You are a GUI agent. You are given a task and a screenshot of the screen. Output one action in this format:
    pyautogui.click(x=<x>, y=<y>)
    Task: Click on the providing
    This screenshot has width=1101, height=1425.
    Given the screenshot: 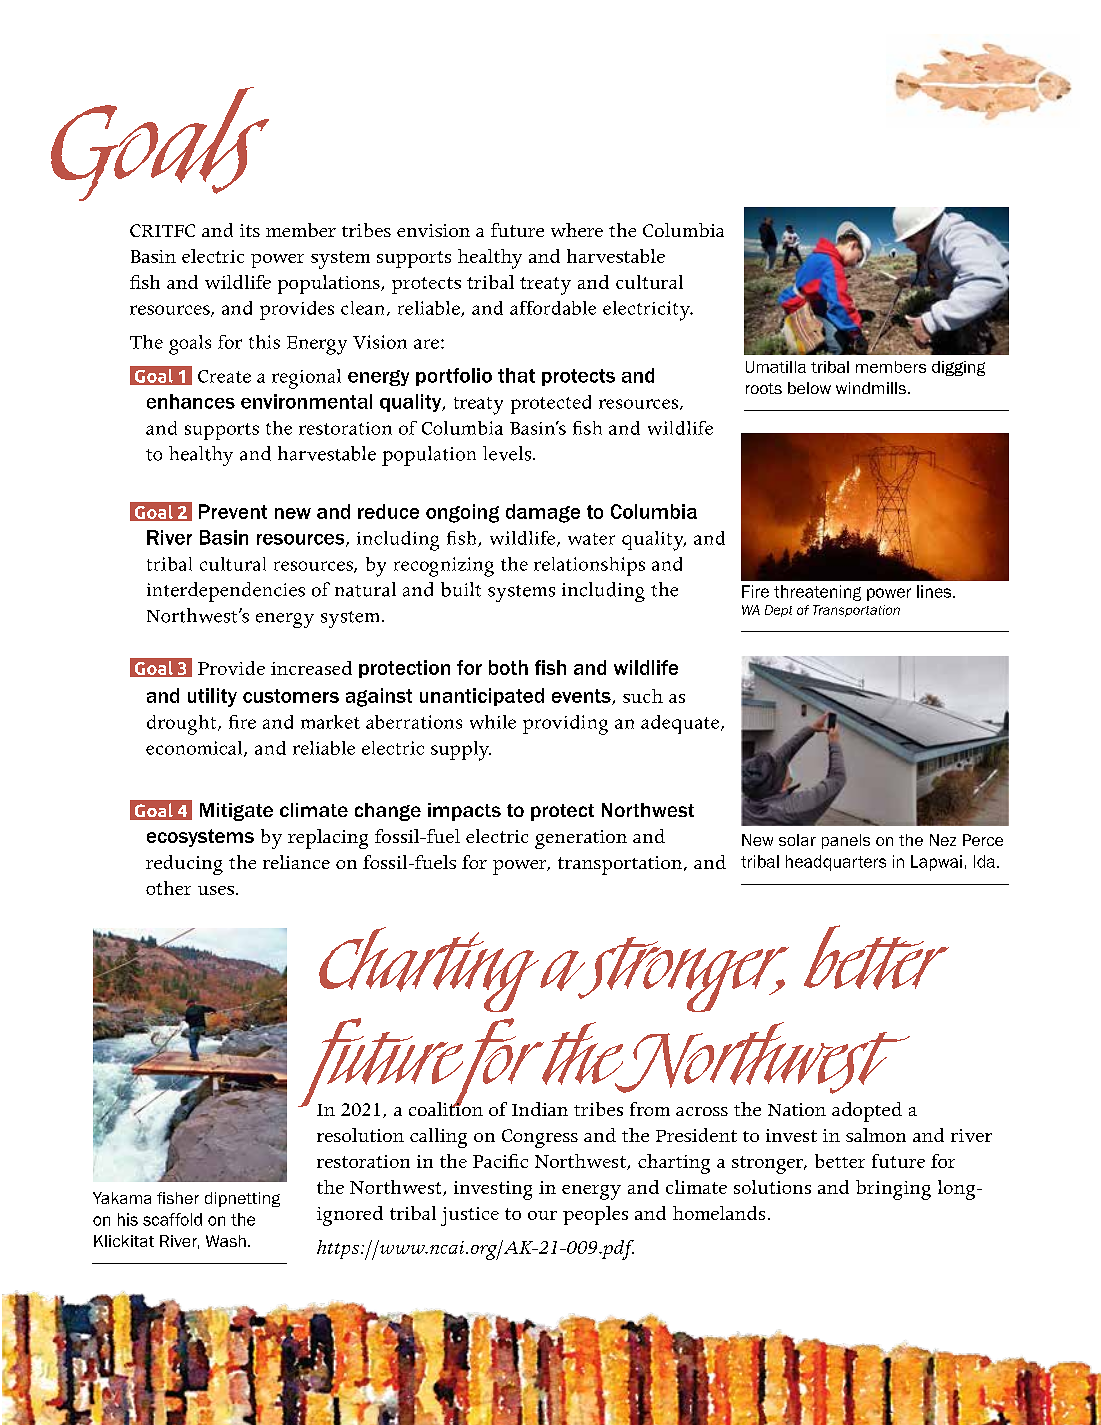 What is the action you would take?
    pyautogui.click(x=565, y=725)
